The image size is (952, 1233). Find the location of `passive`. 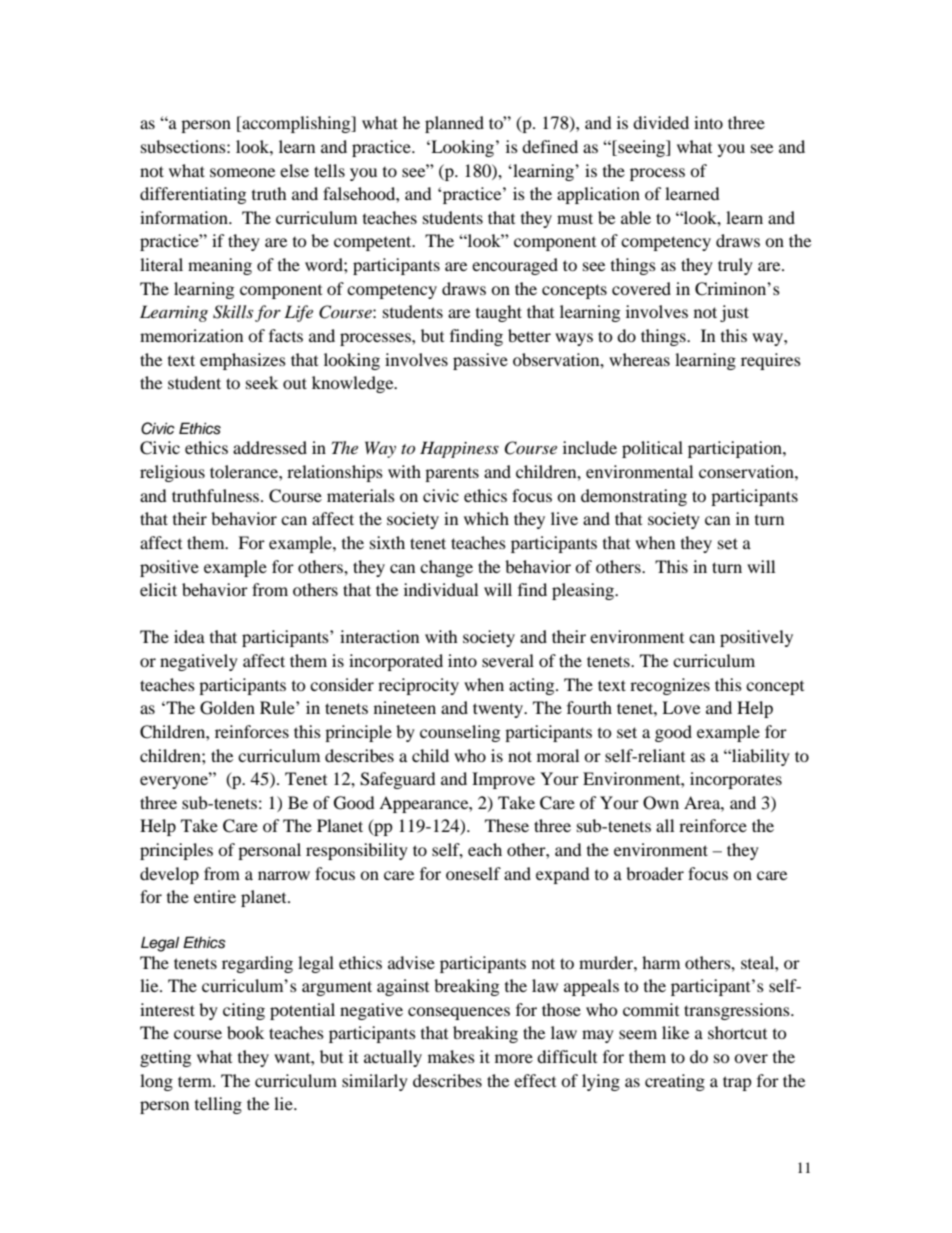

passive is located at coordinates (480, 361).
